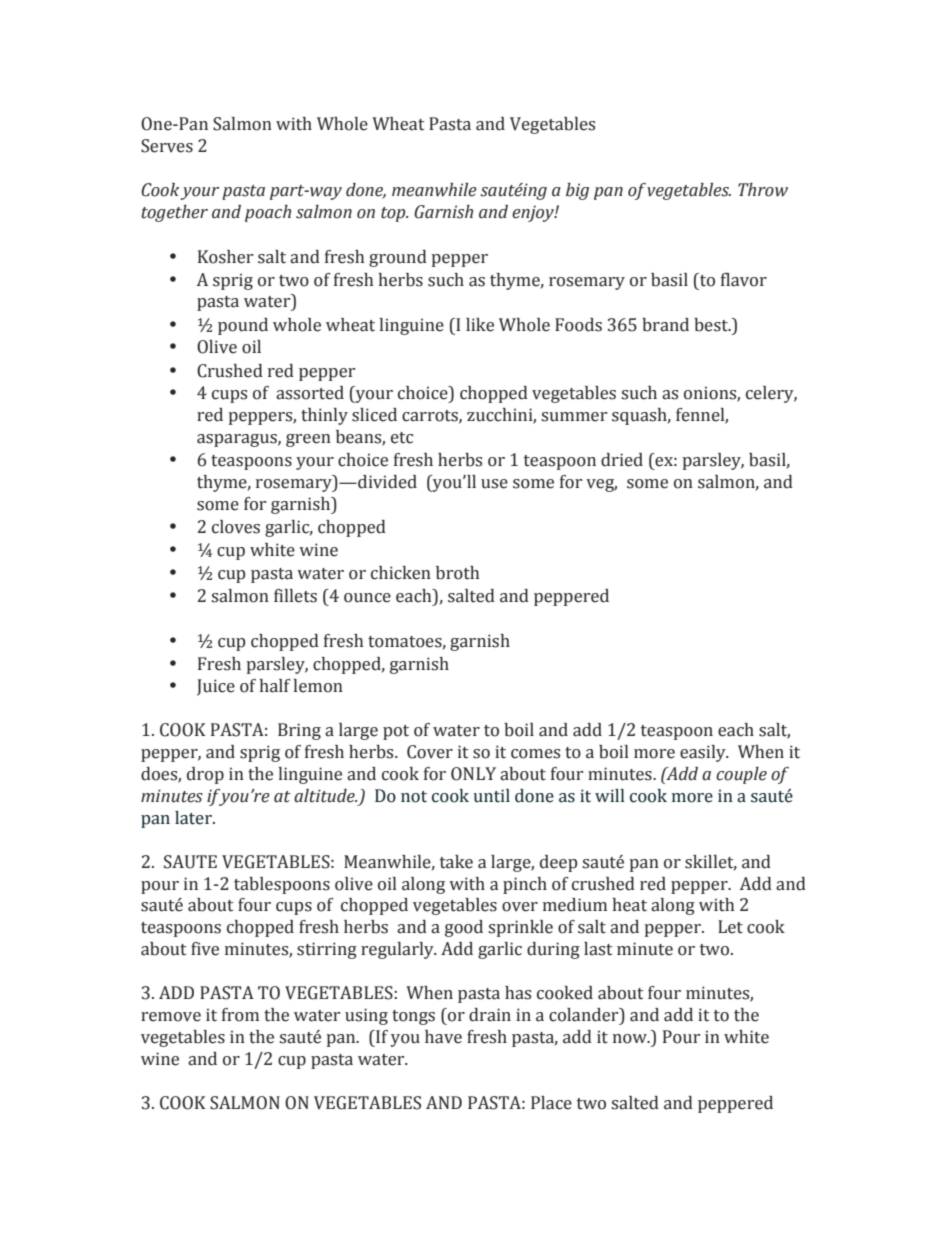 Image resolution: width=952 pixels, height=1233 pixels. What do you see at coordinates (534, 213) in the screenshot?
I see `enjoy` at bounding box center [534, 213].
